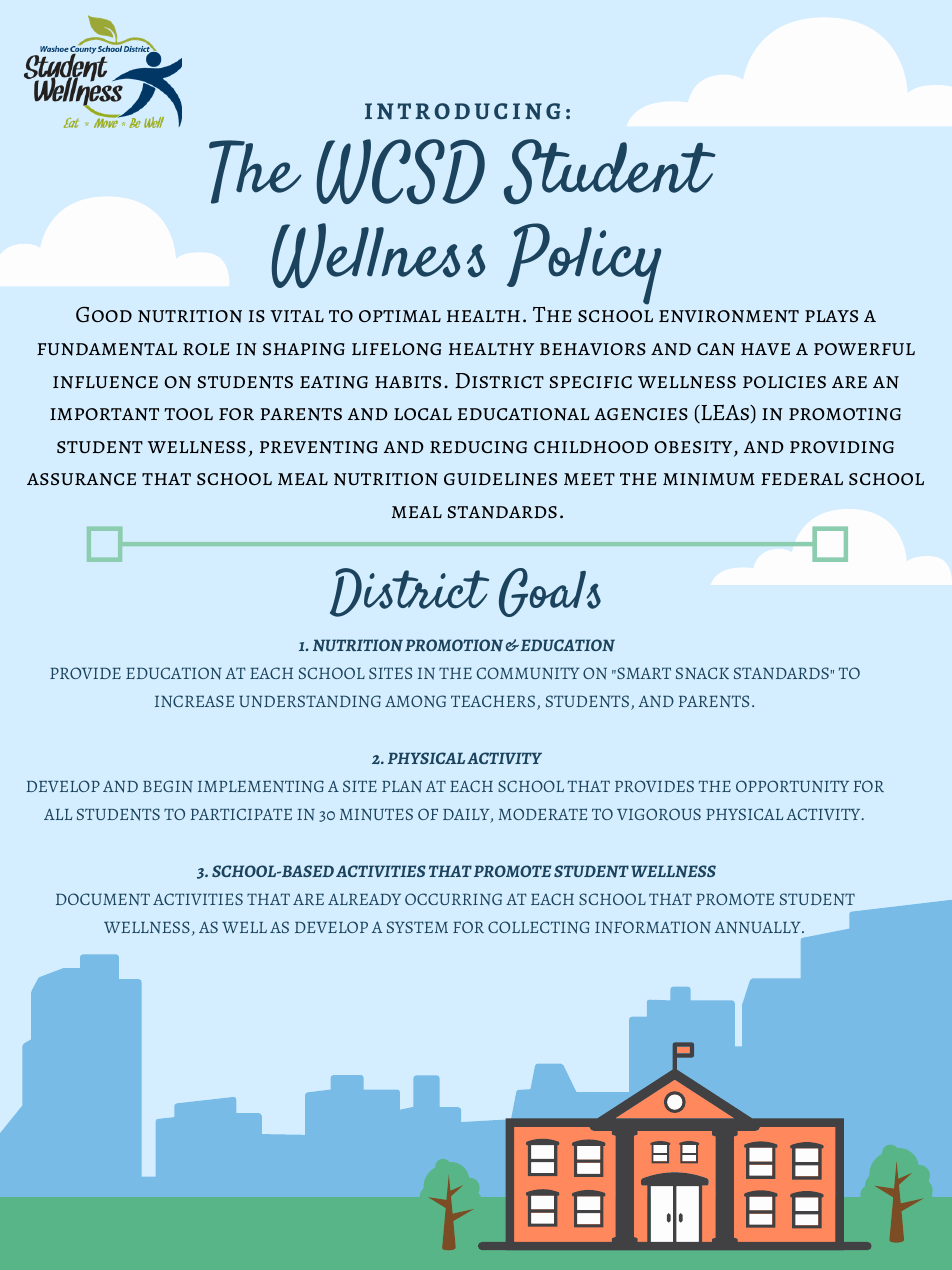 The height and width of the screenshot is (1270, 952). Describe the element at coordinates (81, 479) in the screenshot. I see `assurance` at that location.
